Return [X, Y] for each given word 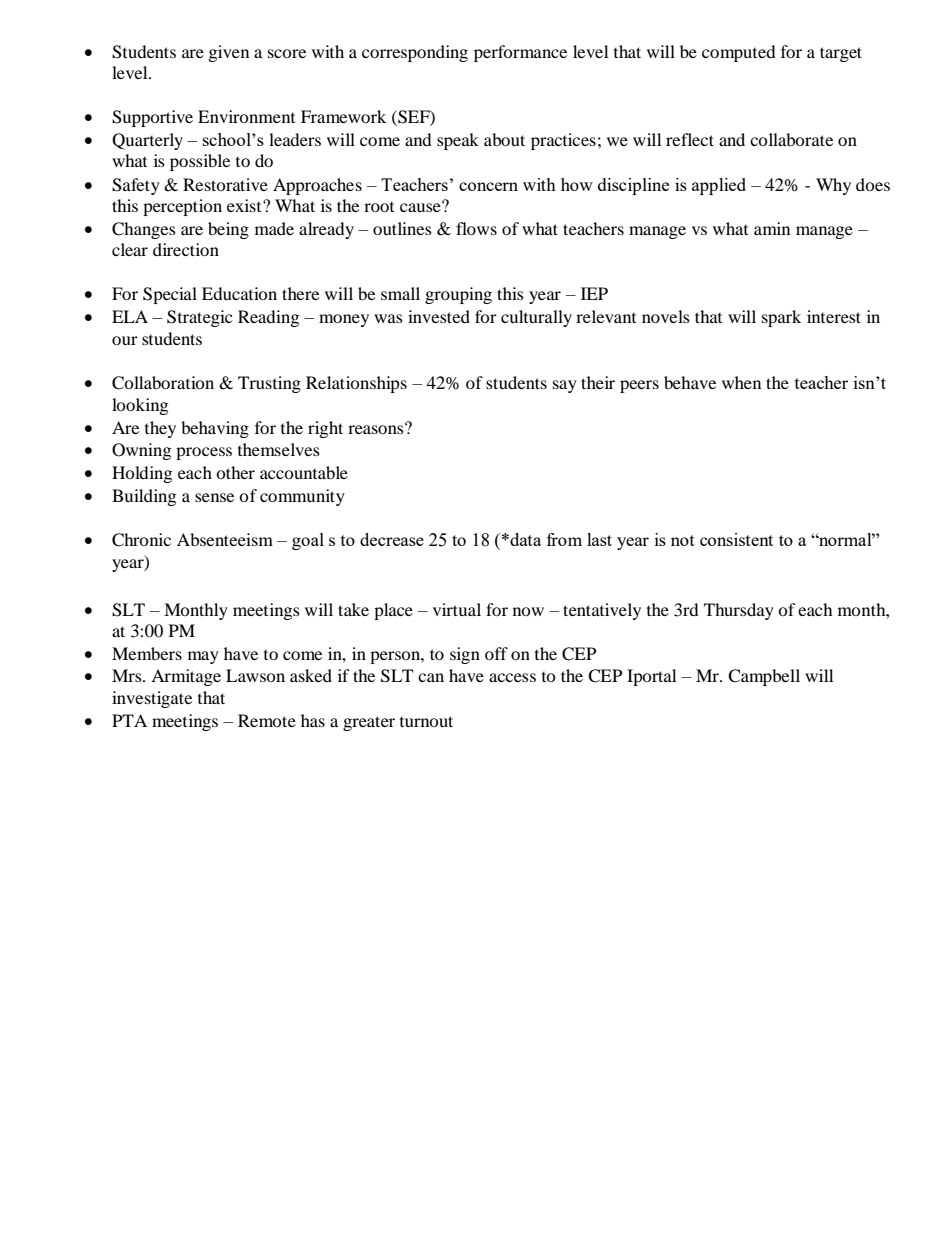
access [512, 677]
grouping [458, 295]
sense [214, 497]
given [229, 53]
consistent [736, 539]
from [564, 539]
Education [239, 293]
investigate [152, 699]
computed [739, 53]
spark [781, 318]
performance [520, 53]
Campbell [764, 677]
